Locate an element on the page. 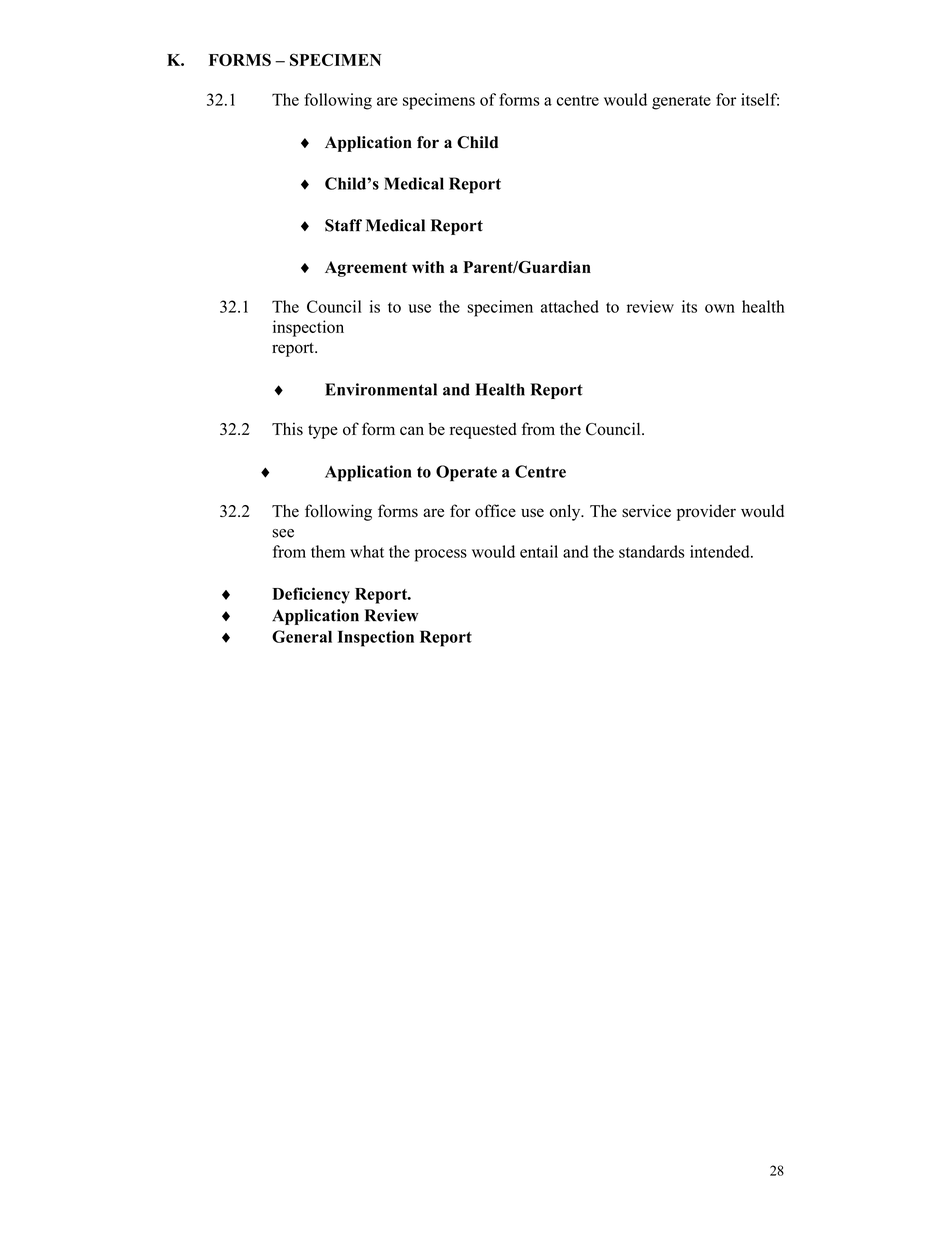 The height and width of the document is (1233, 952). type is located at coordinates (323, 431).
